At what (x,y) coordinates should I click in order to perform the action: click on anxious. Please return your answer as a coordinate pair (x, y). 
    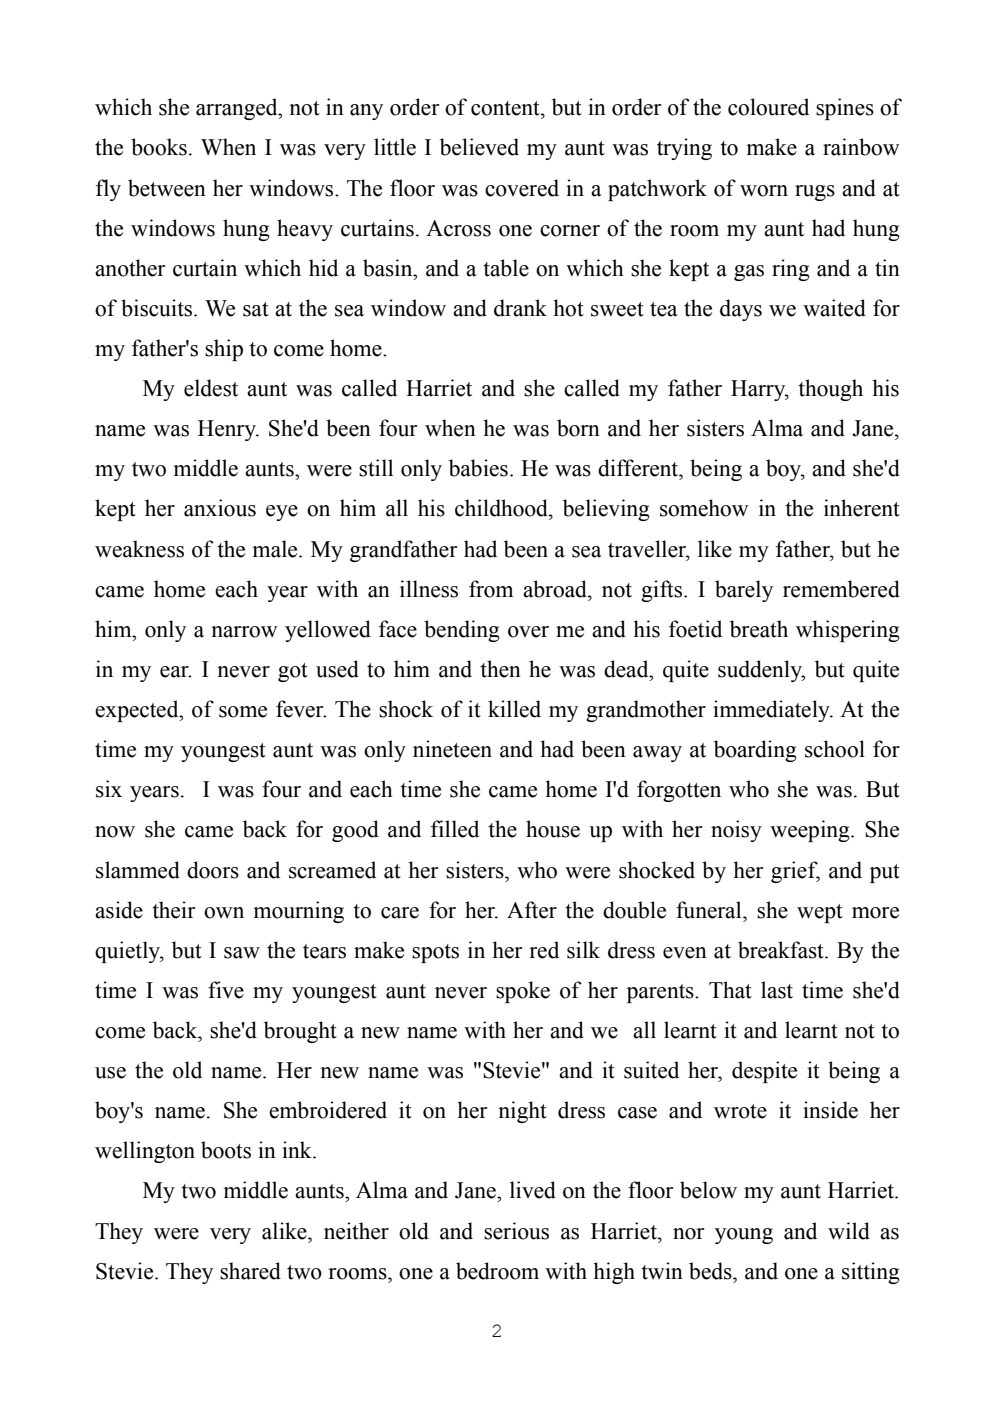
    Looking at the image, I should click on (220, 508).
